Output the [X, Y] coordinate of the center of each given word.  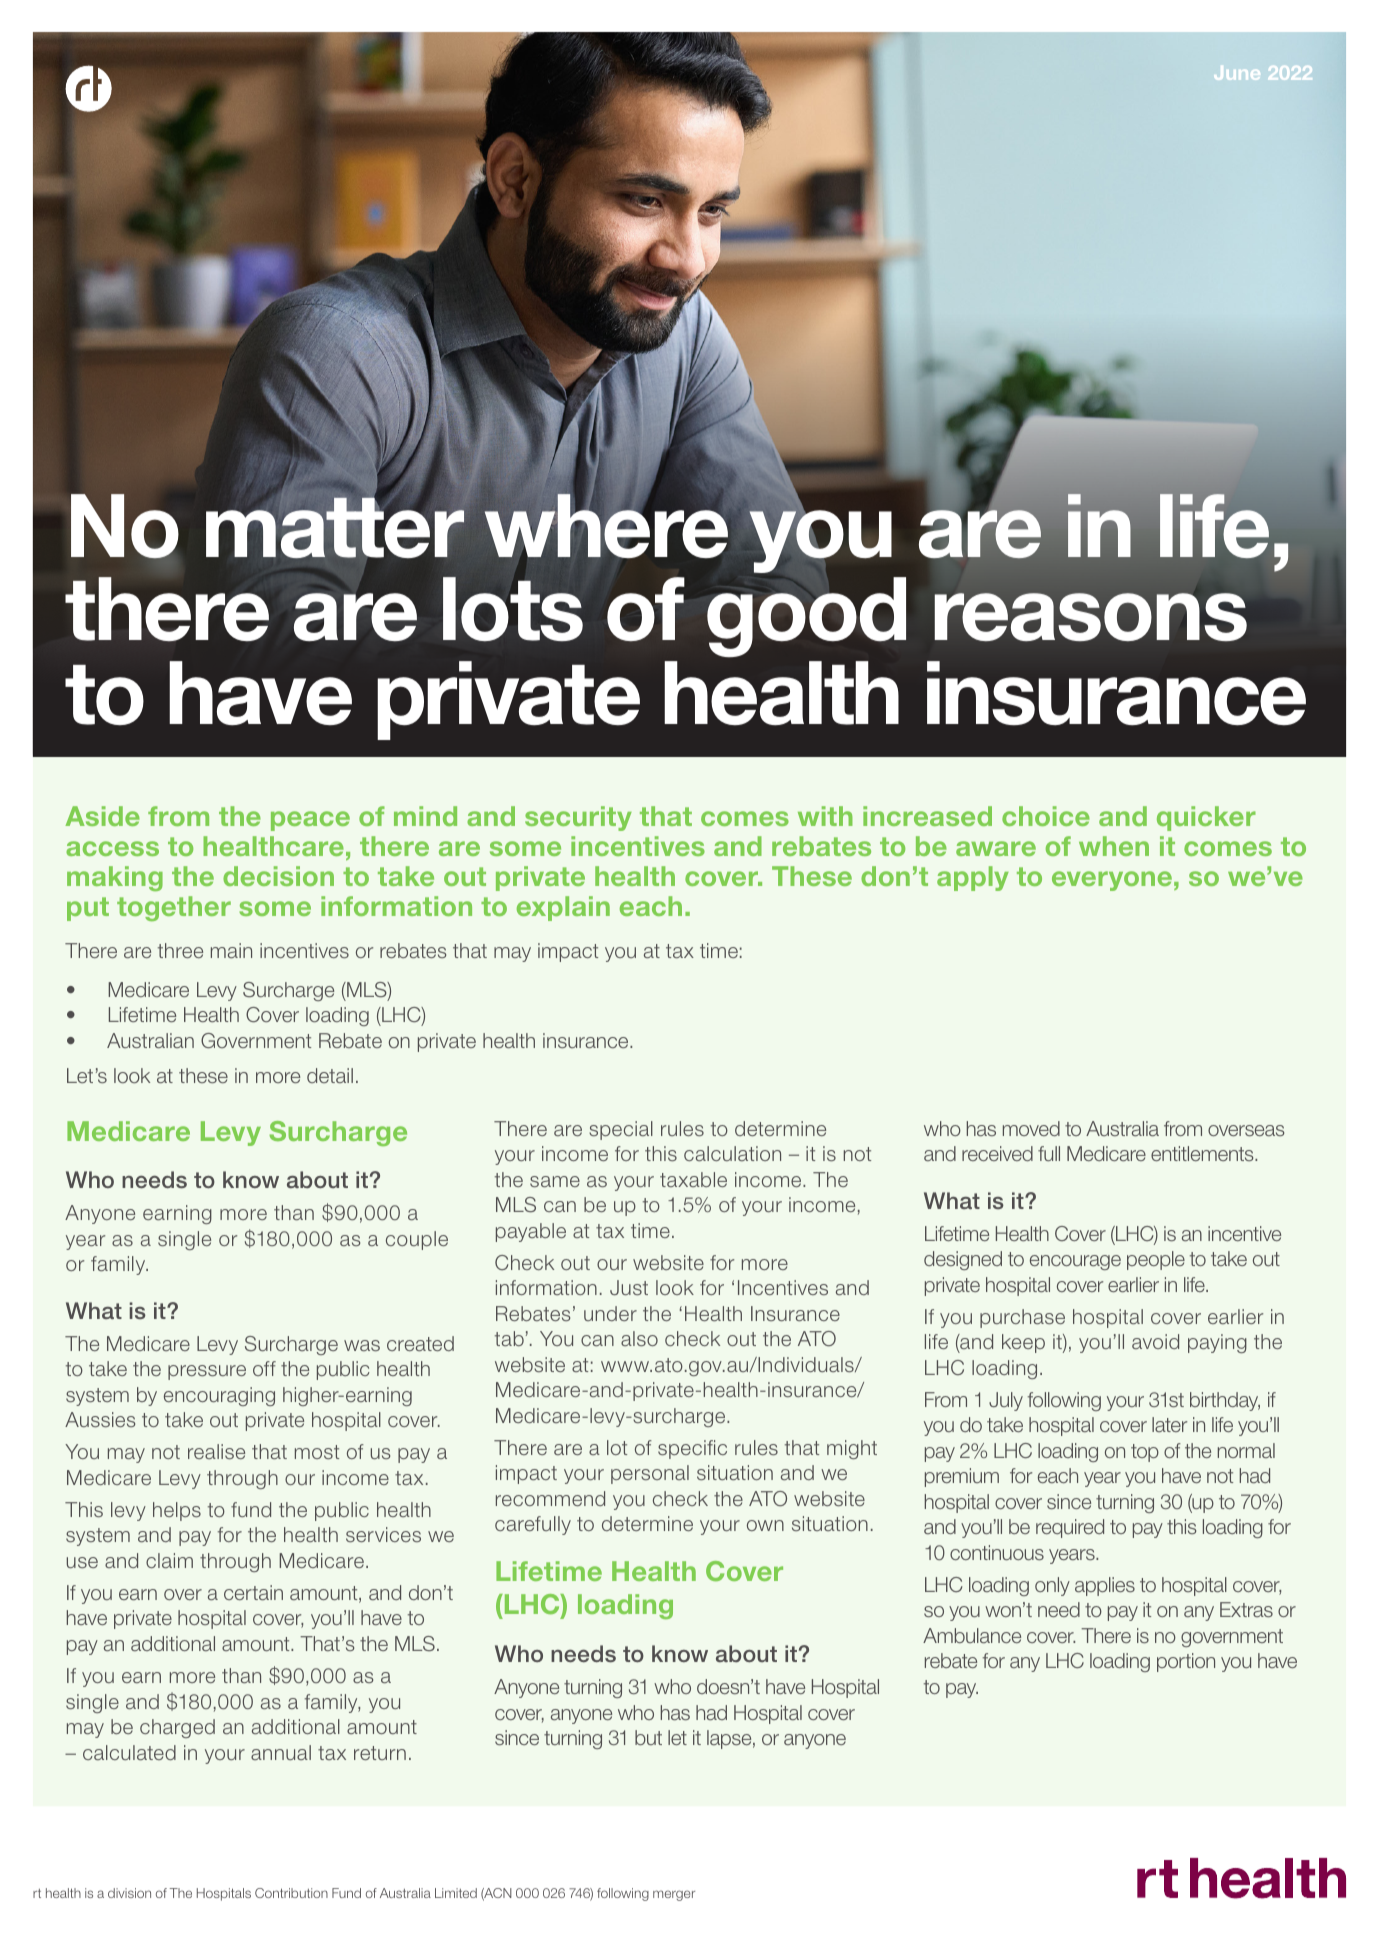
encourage [1075, 1262]
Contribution [291, 1893]
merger [674, 1895]
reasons [1090, 617]
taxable [693, 1179]
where [606, 525]
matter [336, 527]
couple [417, 1240]
